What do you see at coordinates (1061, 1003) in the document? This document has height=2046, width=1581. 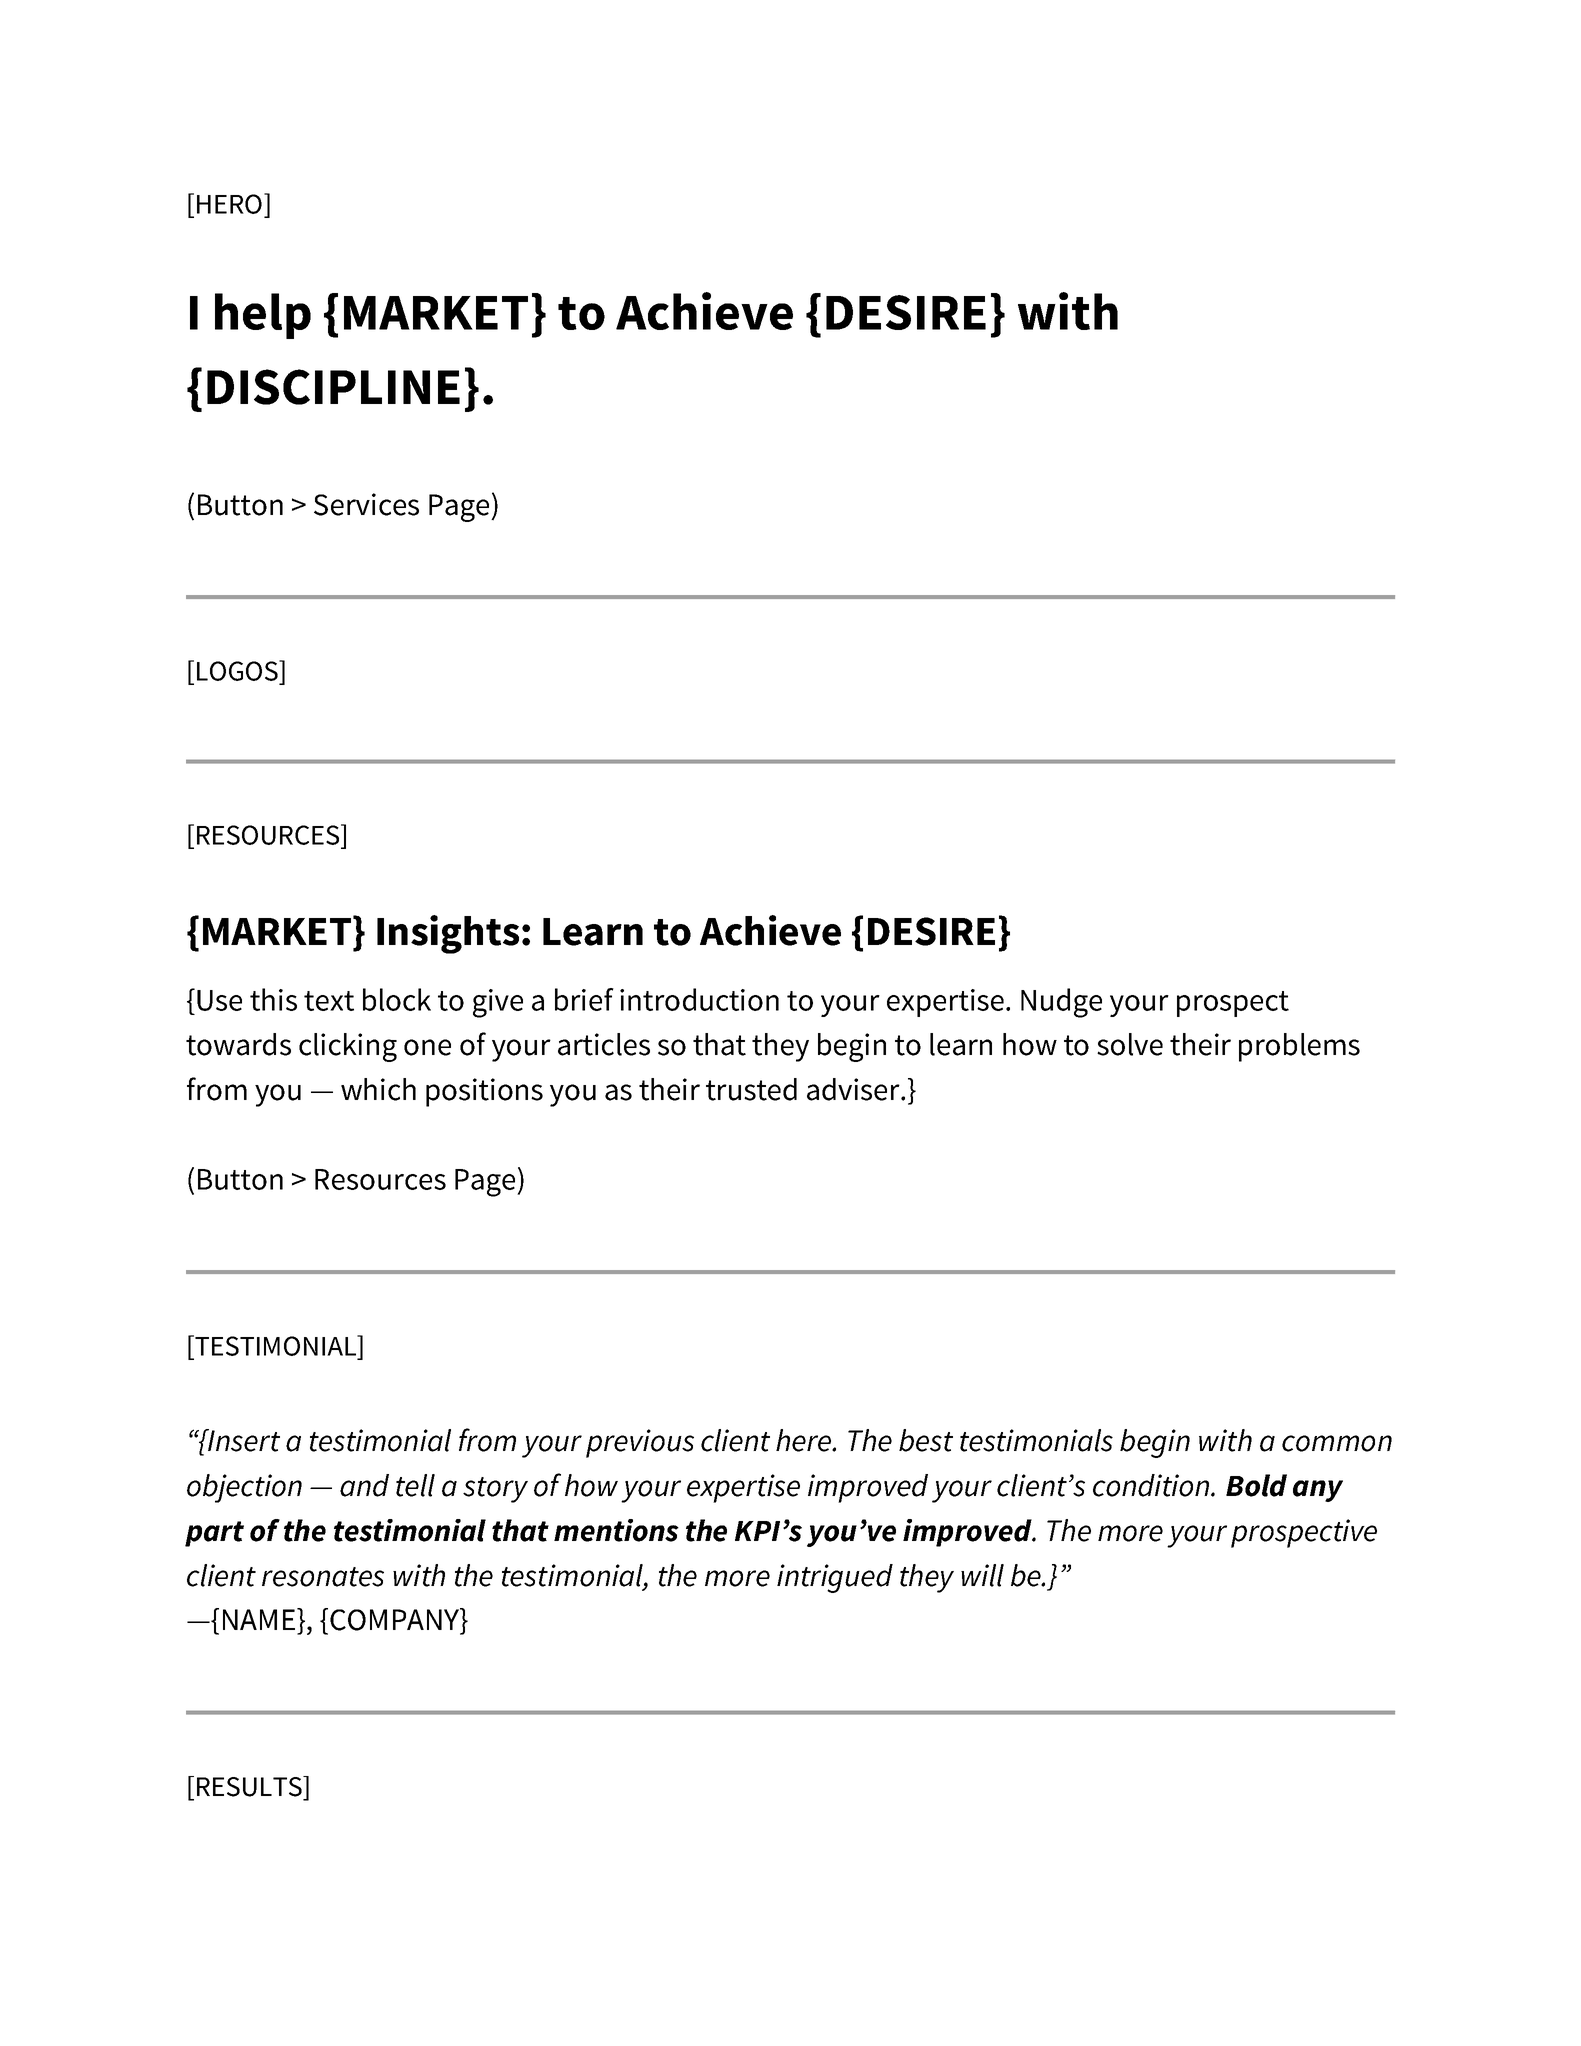 I see `Nudge` at bounding box center [1061, 1003].
